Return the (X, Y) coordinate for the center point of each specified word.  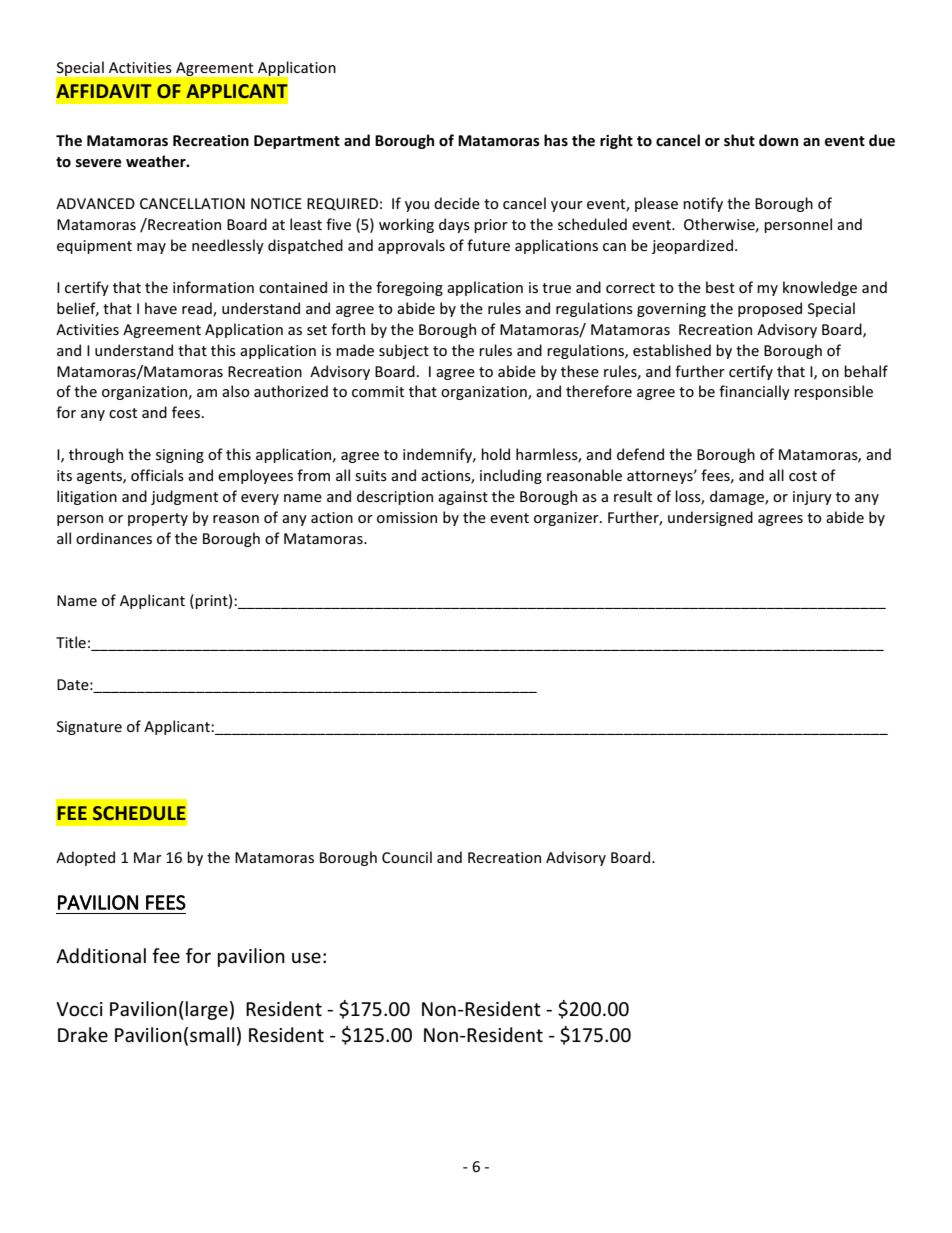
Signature (89, 728)
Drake (83, 1035)
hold (495, 454)
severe (99, 163)
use (306, 958)
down (778, 140)
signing (180, 456)
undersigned (710, 518)
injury (812, 498)
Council (407, 857)
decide (457, 203)
